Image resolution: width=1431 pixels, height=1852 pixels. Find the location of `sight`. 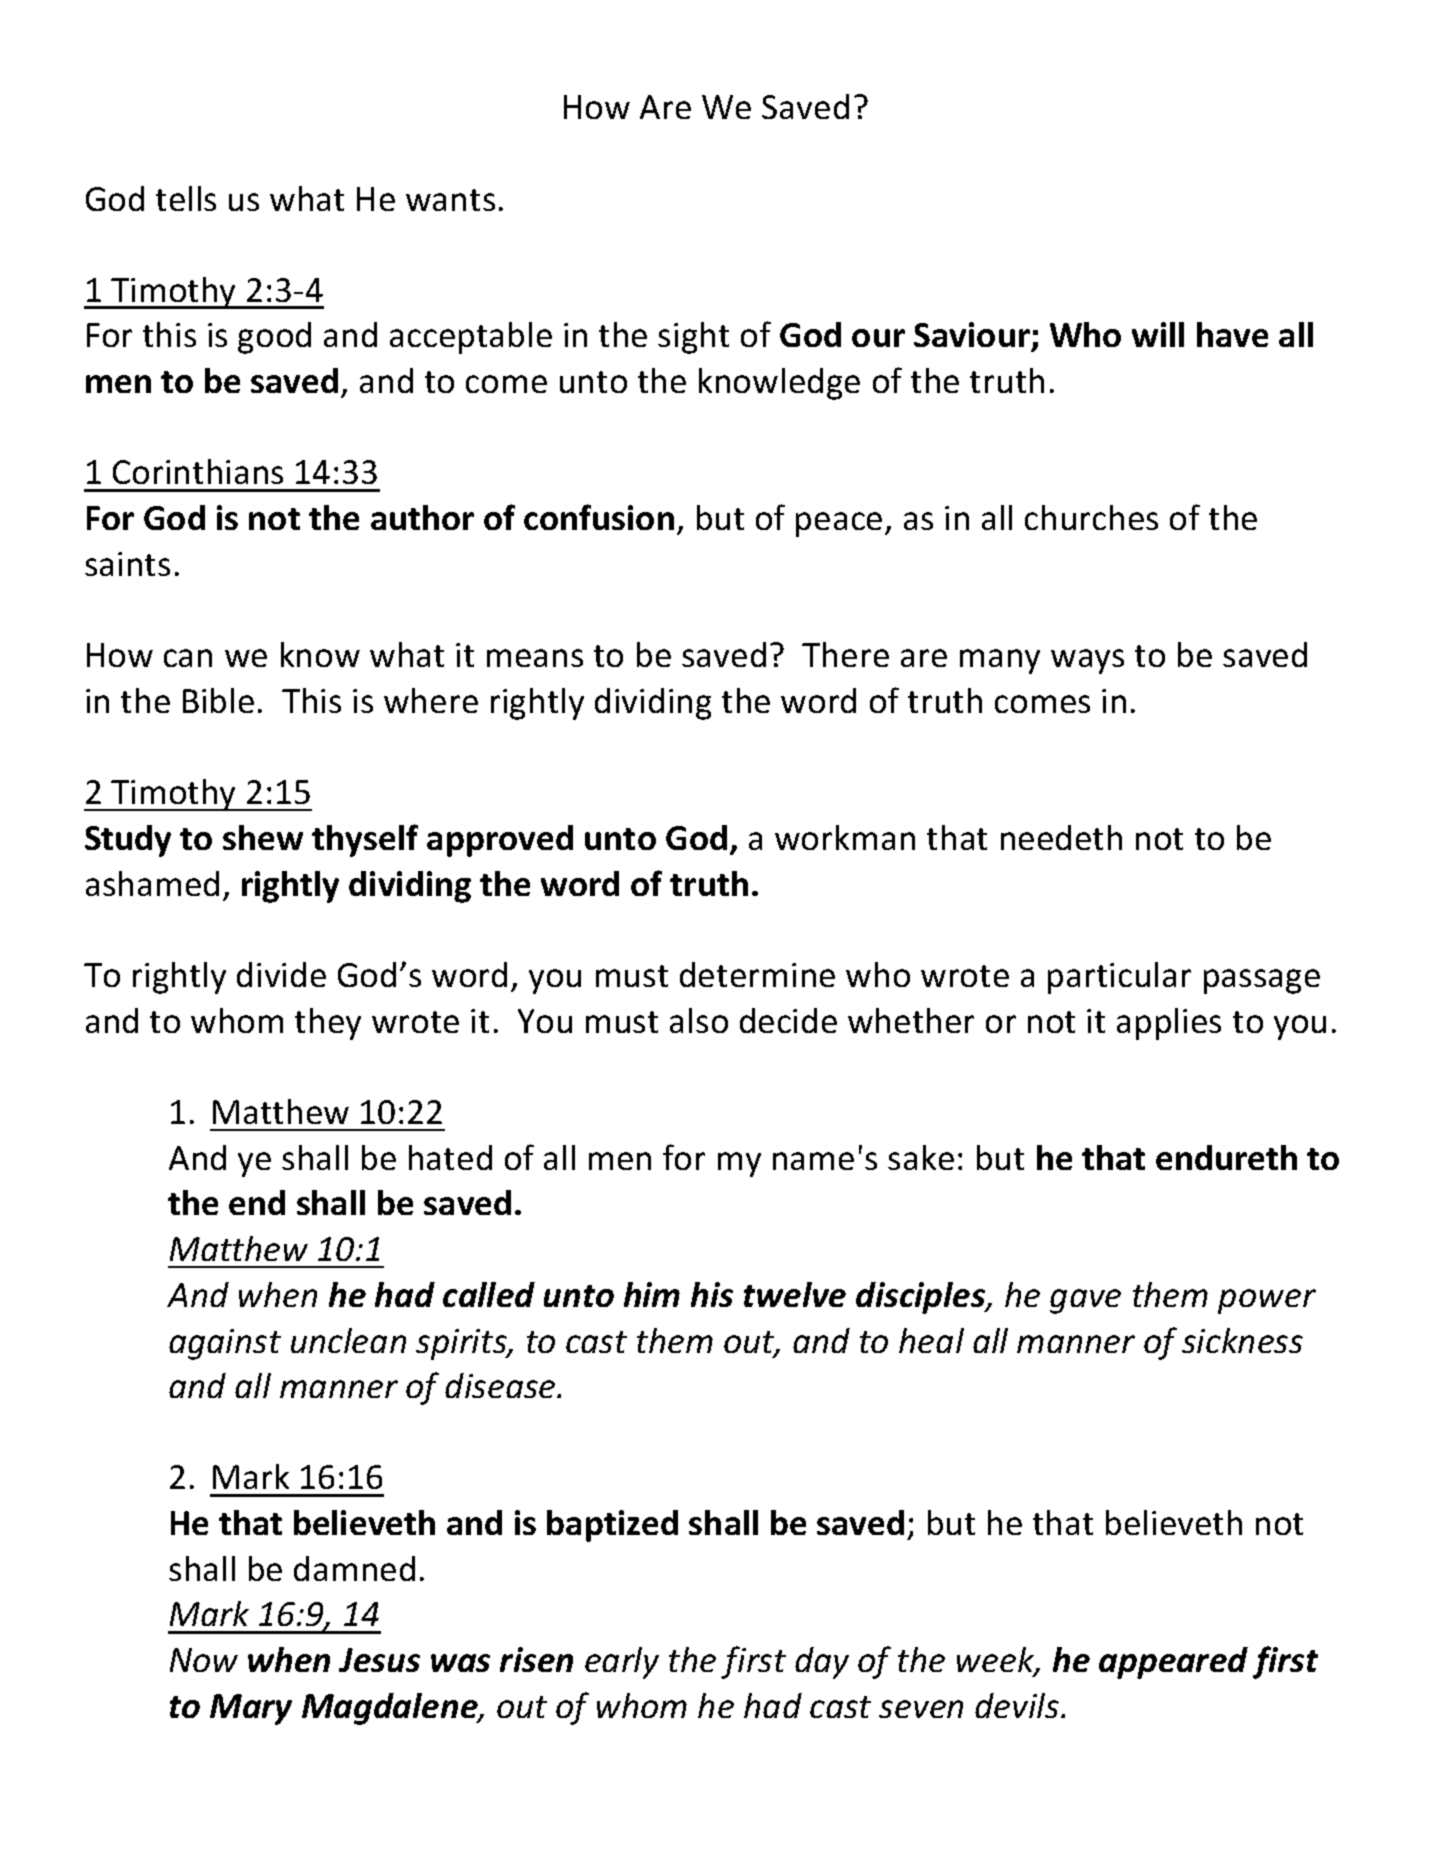

sight is located at coordinates (693, 338).
